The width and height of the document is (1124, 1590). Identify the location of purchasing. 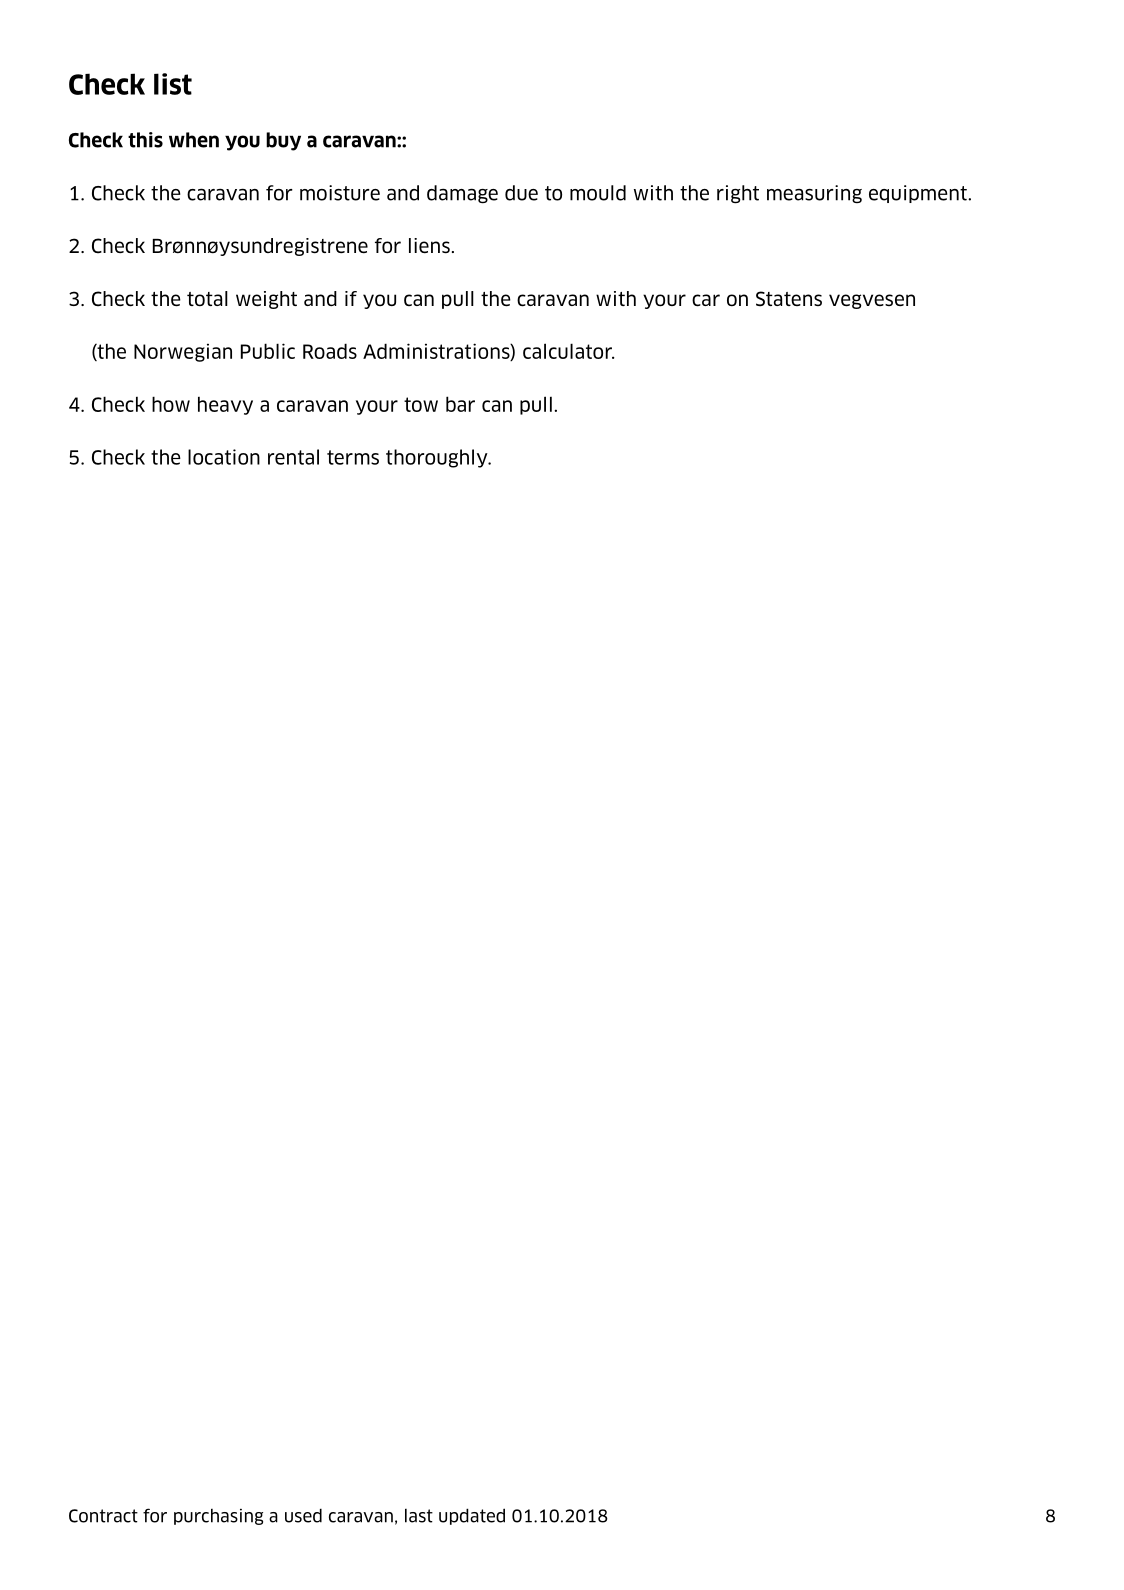
(218, 1517).
